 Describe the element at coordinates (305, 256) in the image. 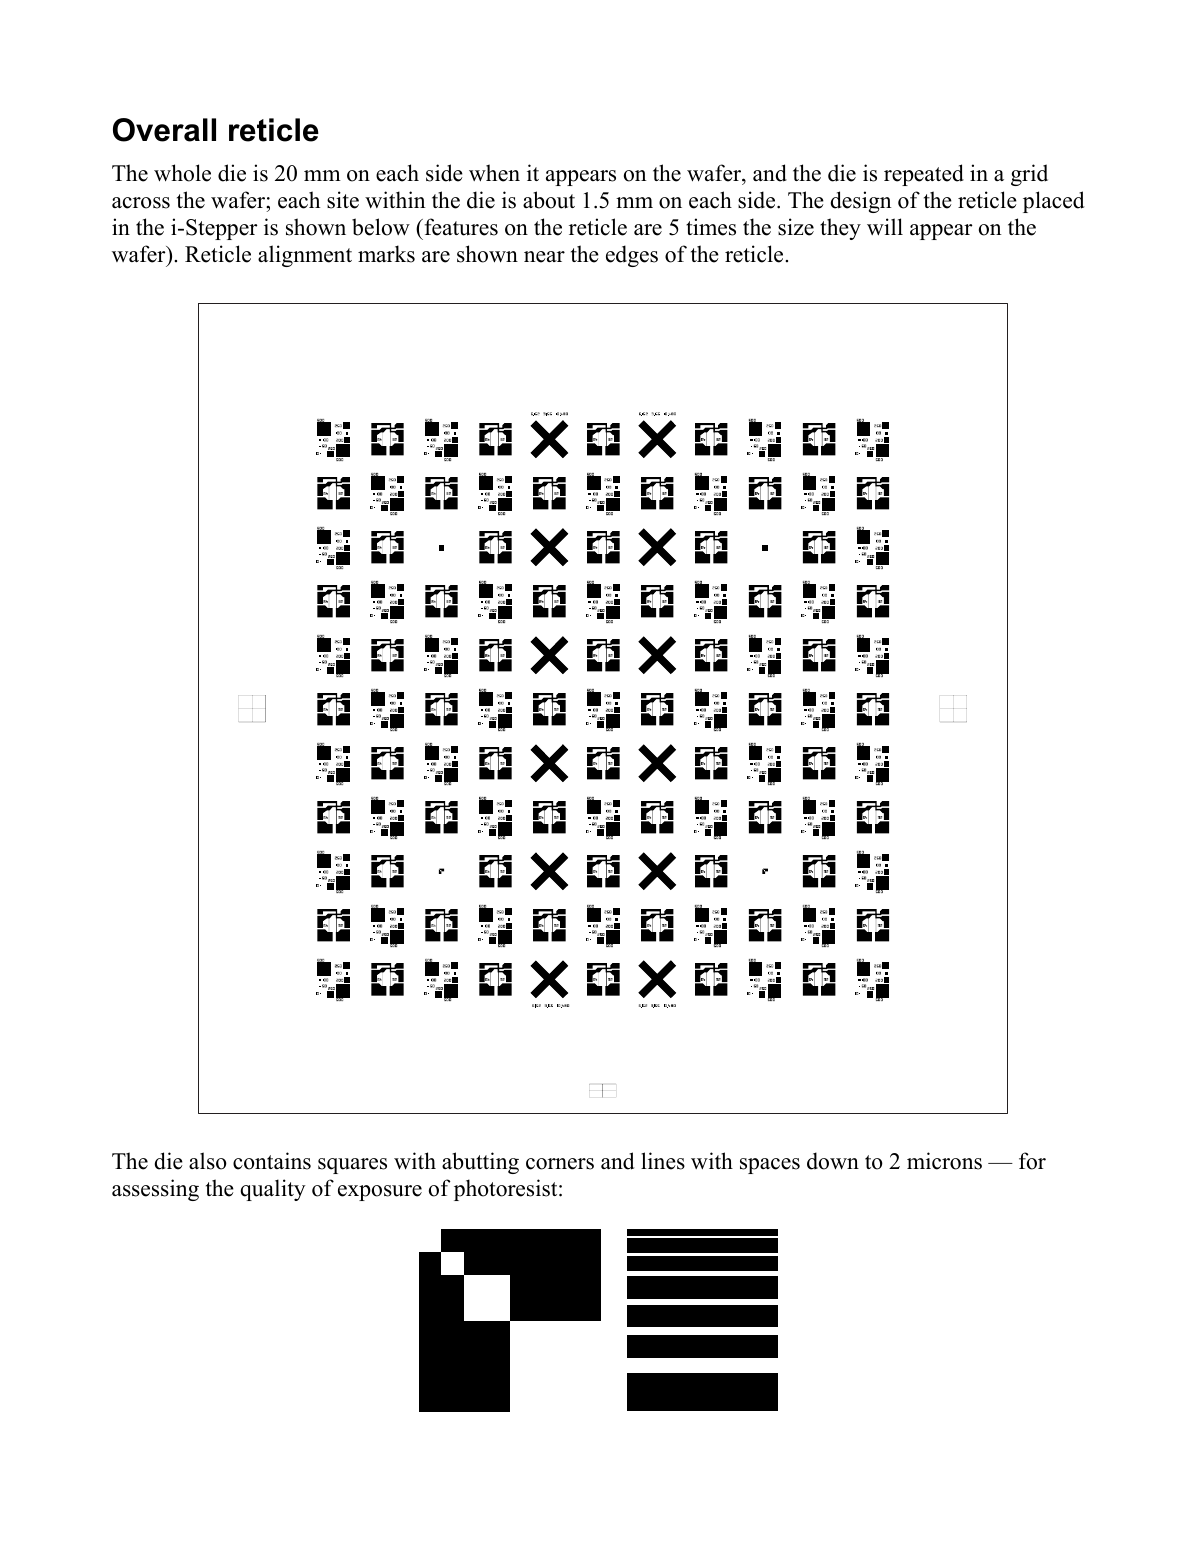

I see `alignment` at that location.
